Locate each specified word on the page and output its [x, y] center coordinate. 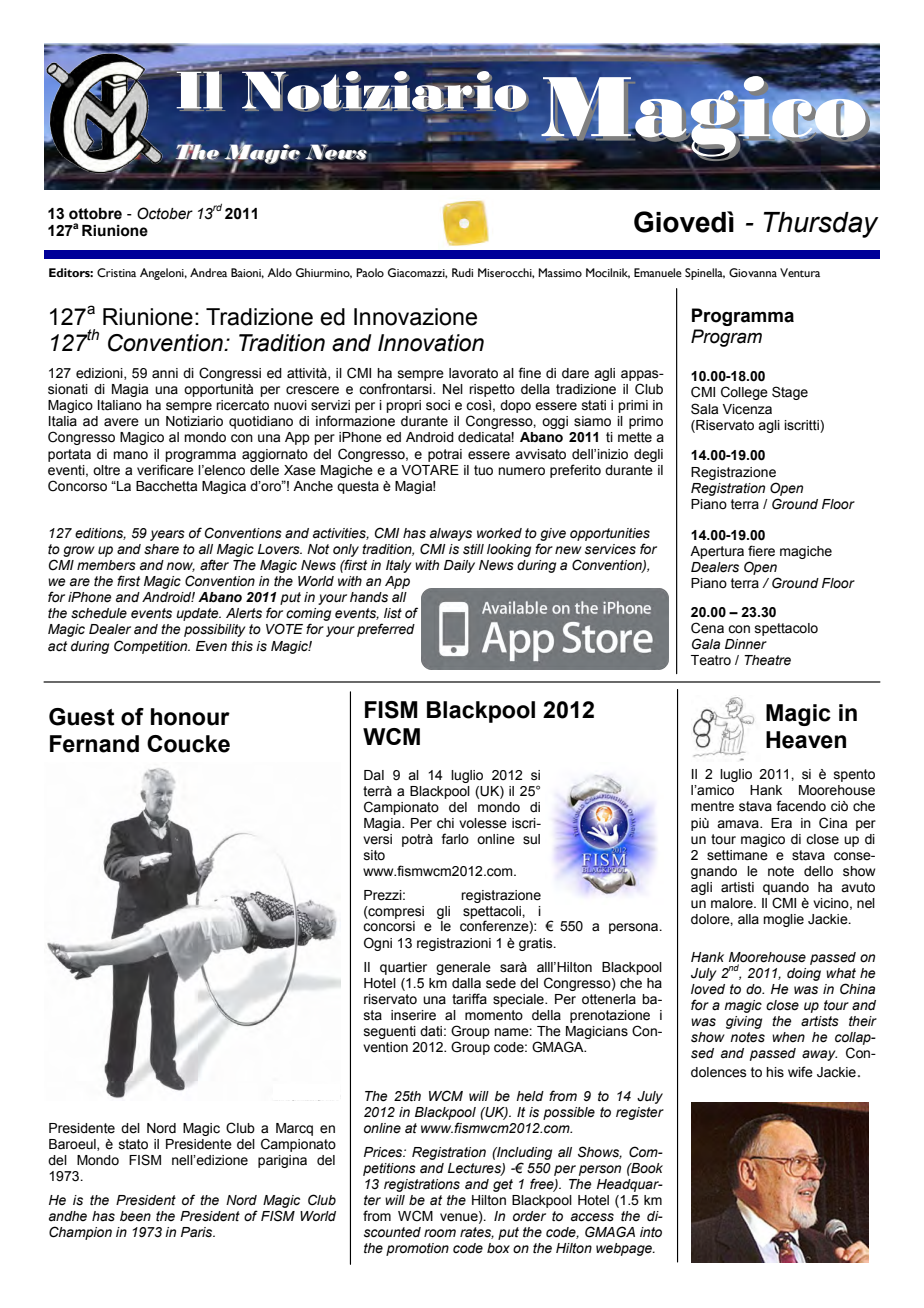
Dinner [746, 644]
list [393, 613]
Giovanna [753, 272]
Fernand [94, 744]
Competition [152, 647]
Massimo [560, 272]
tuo [483, 470]
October [165, 213]
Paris [198, 1232]
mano [130, 455]
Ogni [378, 944]
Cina [833, 823]
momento [494, 1015]
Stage [790, 393]
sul [531, 839]
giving [744, 1022]
